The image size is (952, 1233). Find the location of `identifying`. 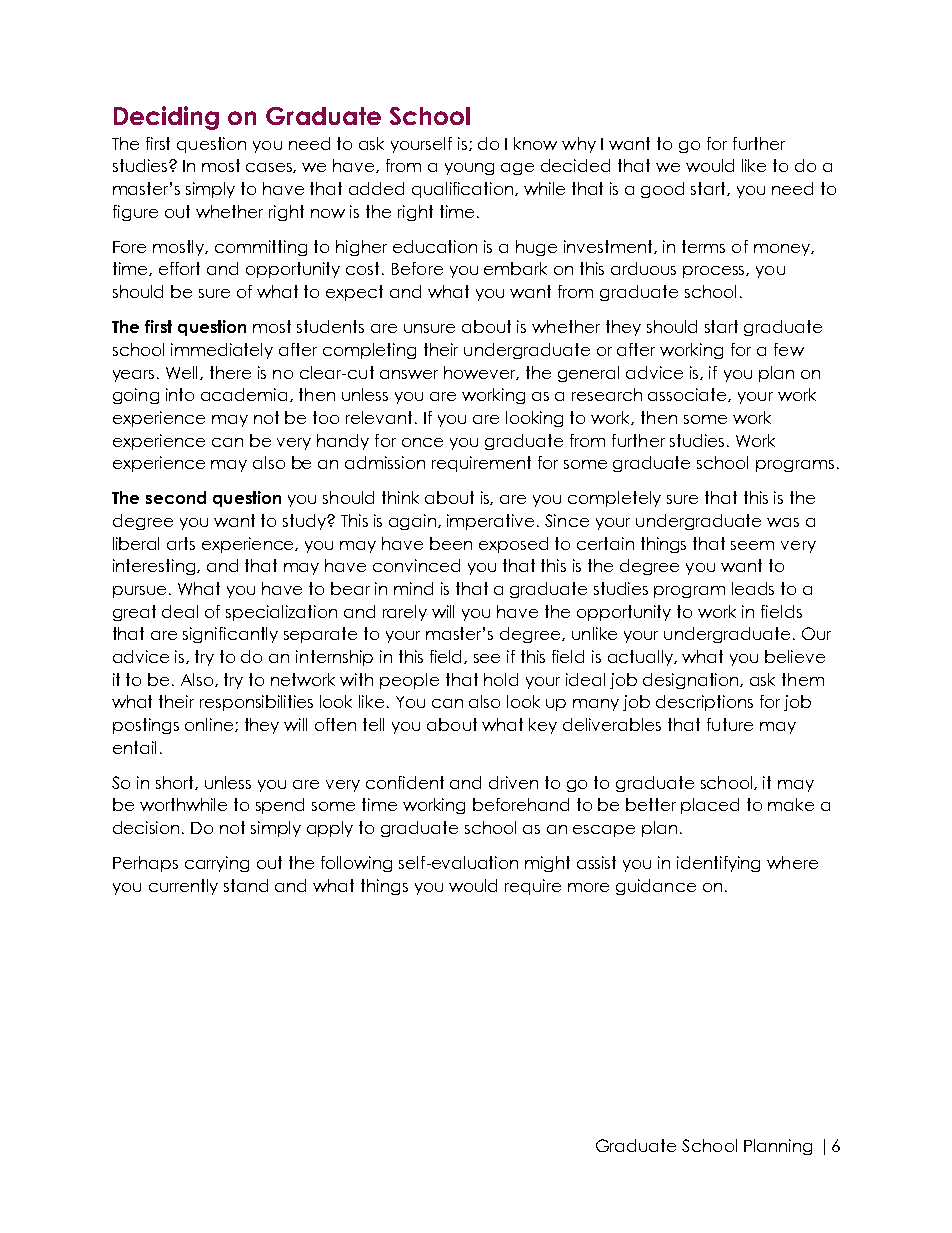

identifying is located at coordinates (718, 864).
